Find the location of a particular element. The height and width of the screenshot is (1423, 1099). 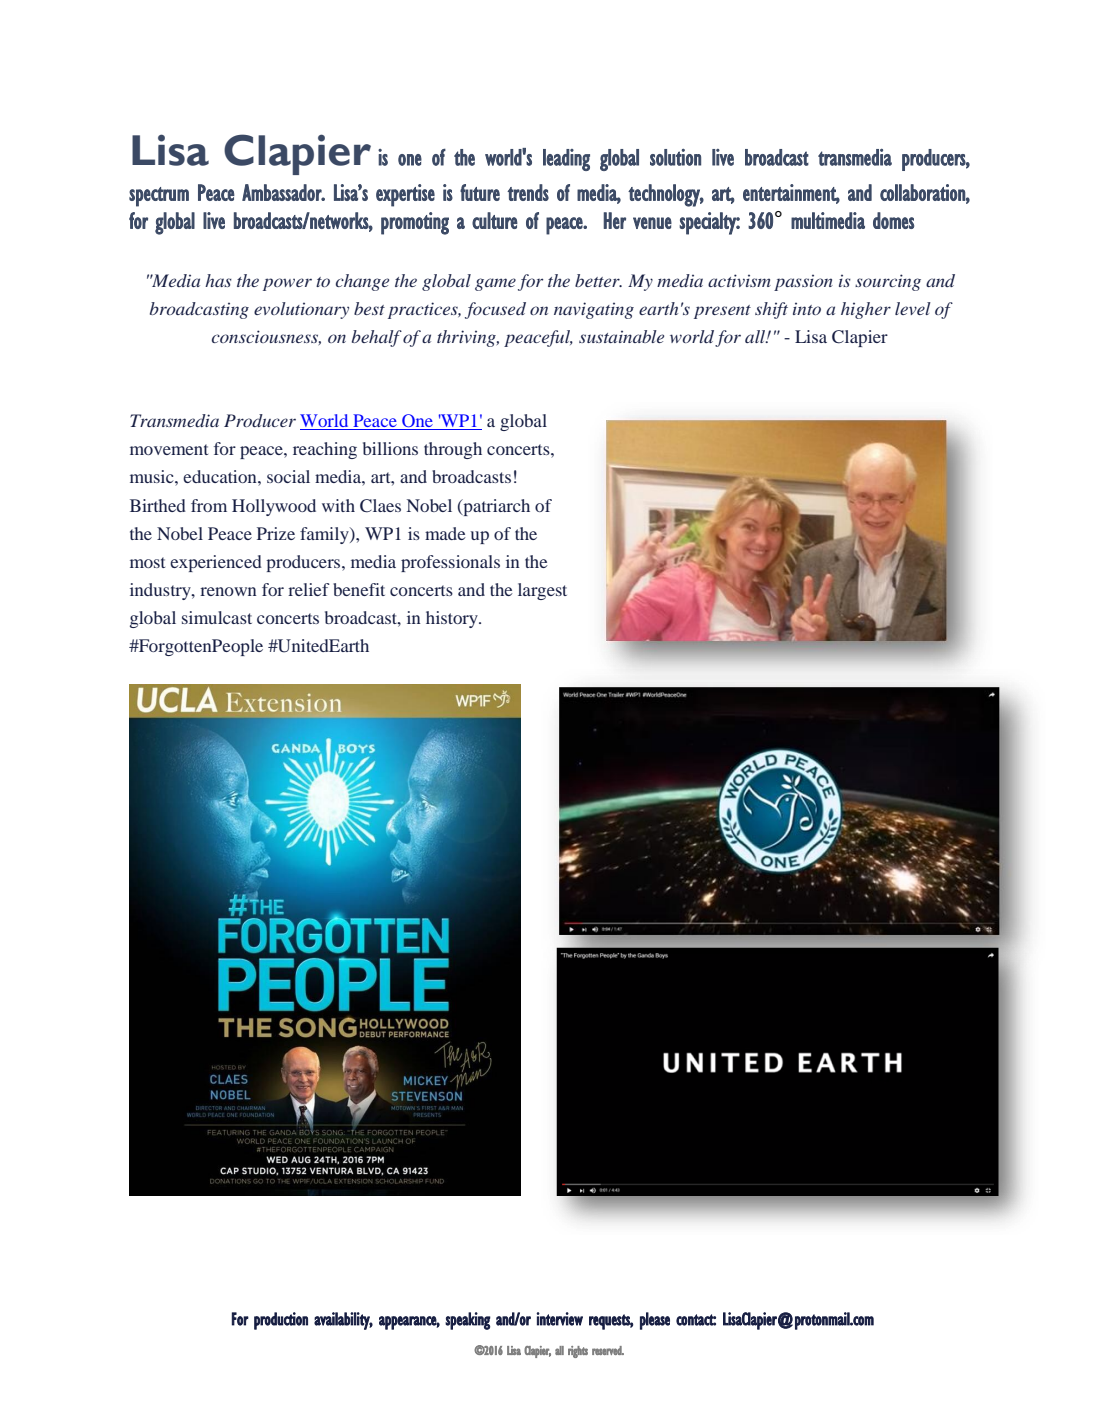

interview is located at coordinates (559, 1319).
